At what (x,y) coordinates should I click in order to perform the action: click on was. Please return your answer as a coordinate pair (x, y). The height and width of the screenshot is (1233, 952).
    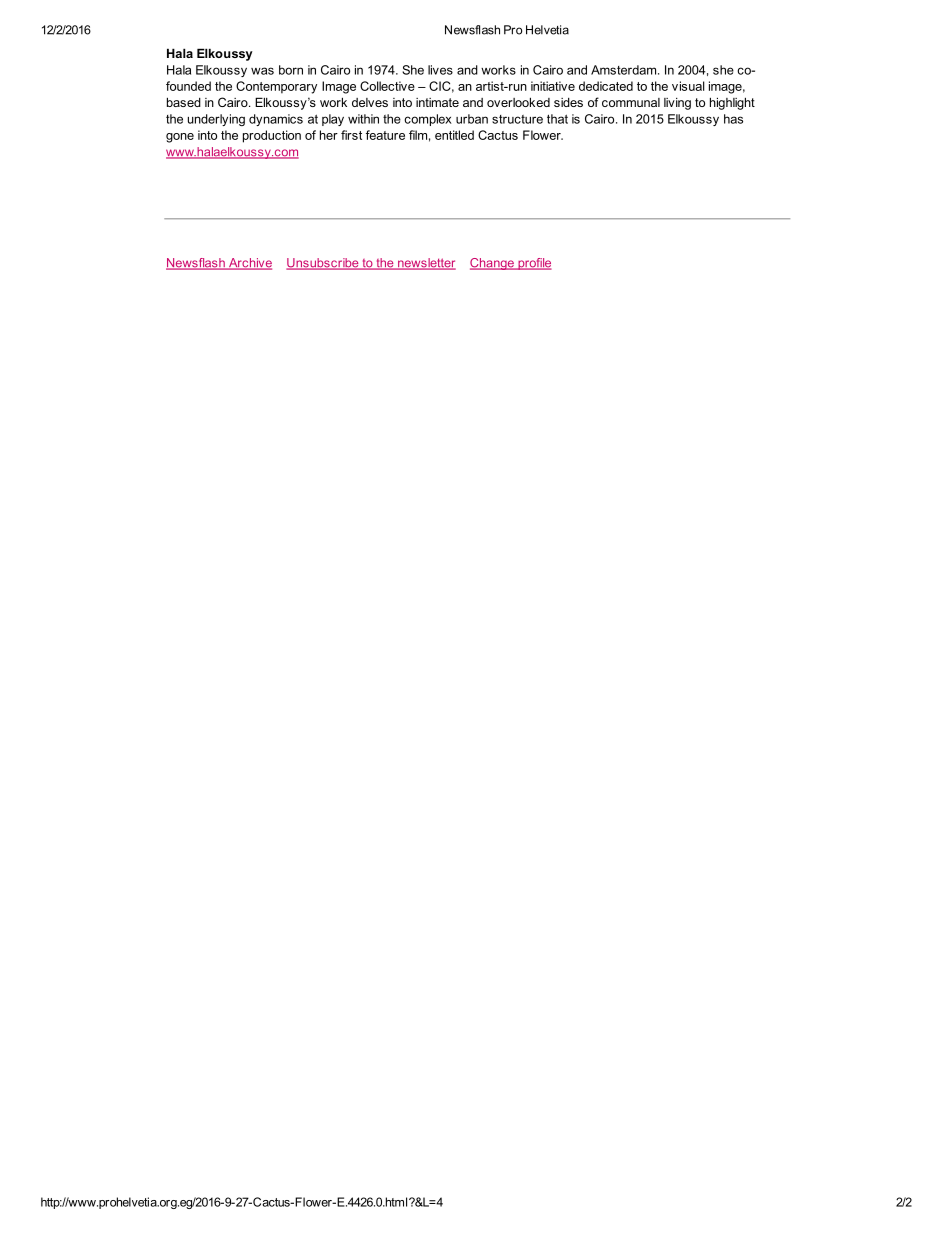
    Looking at the image, I should click on (262, 71).
